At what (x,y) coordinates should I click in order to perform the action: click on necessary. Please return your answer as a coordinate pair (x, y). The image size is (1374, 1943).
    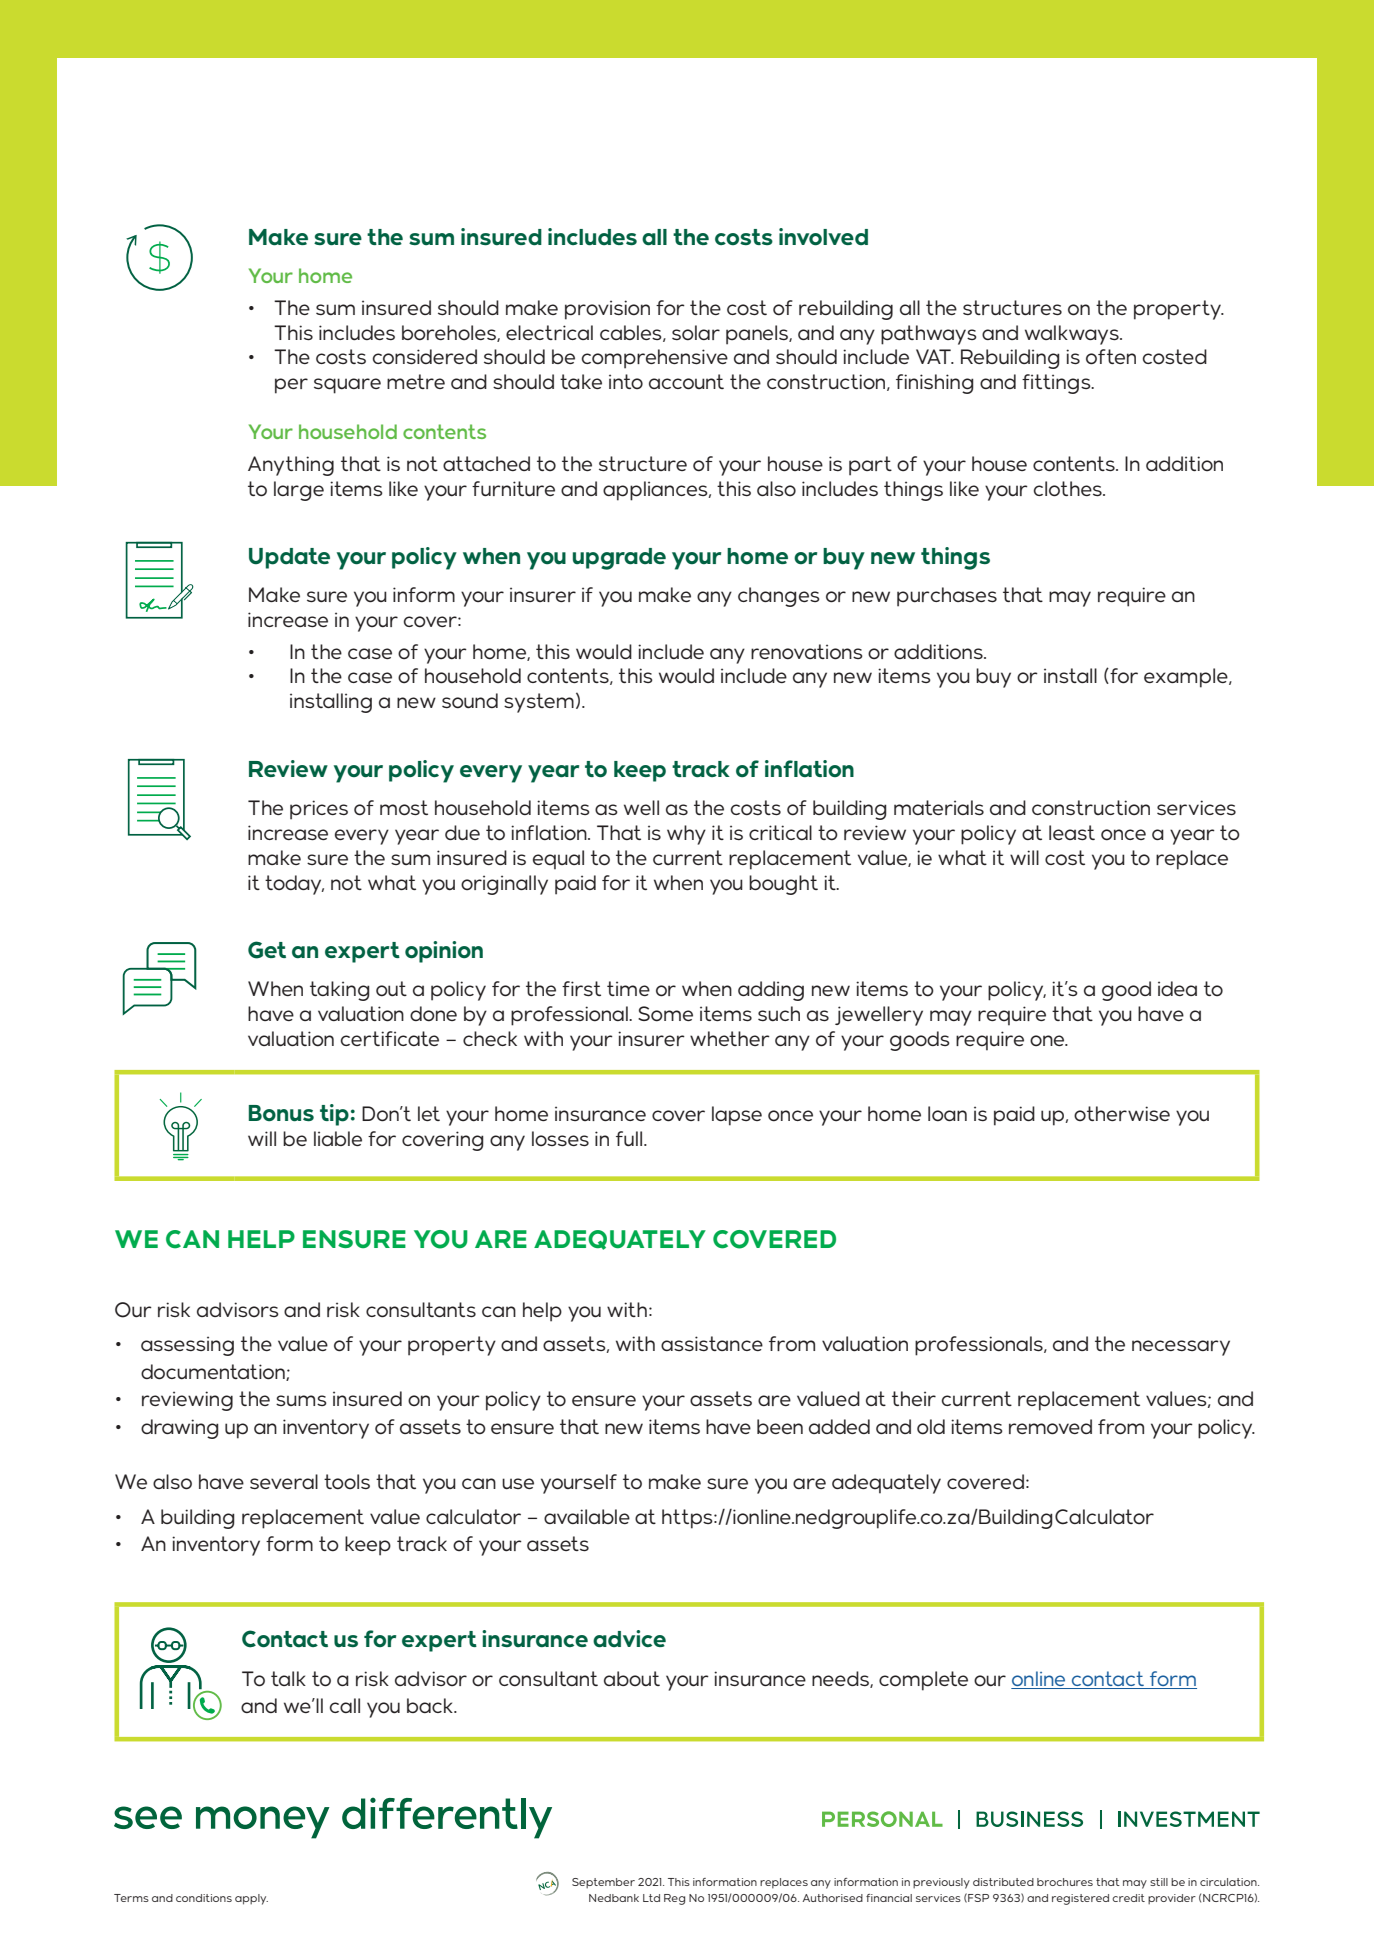
    Looking at the image, I should click on (1181, 1348).
